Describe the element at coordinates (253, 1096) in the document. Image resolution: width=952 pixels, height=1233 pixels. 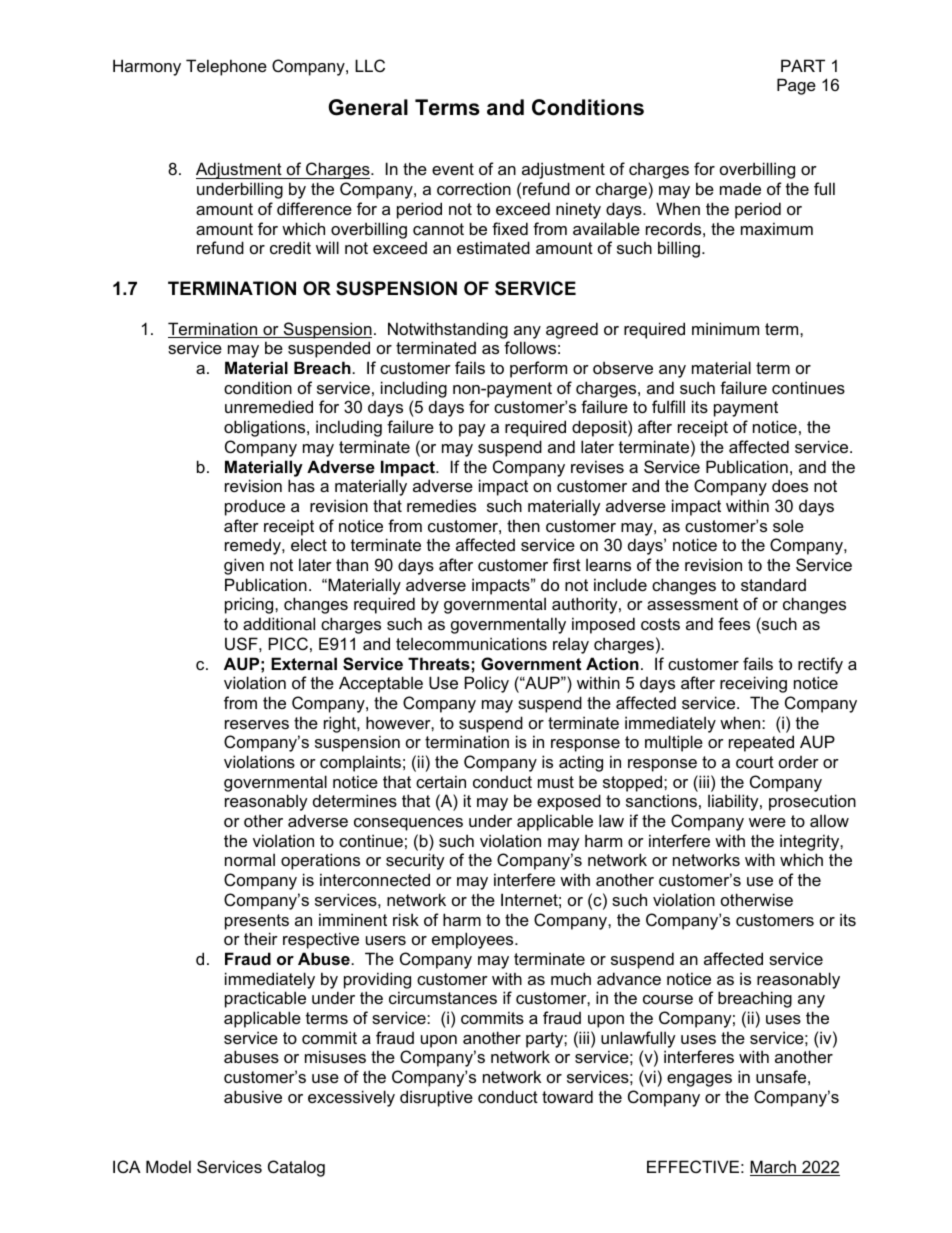
I see `abusive` at that location.
